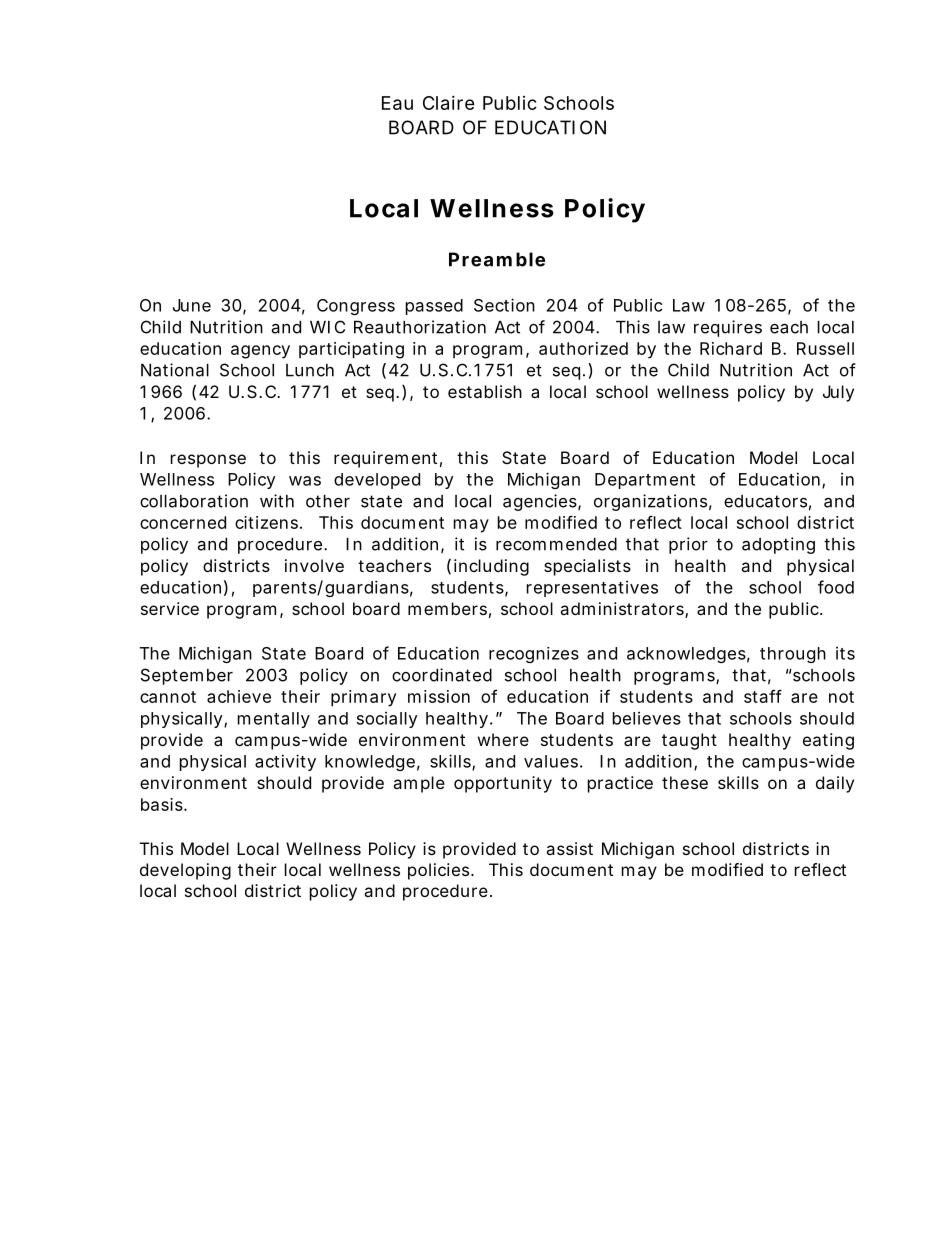 The height and width of the document is (1233, 952). Describe the element at coordinates (449, 103) in the document. I see `Claire` at that location.
